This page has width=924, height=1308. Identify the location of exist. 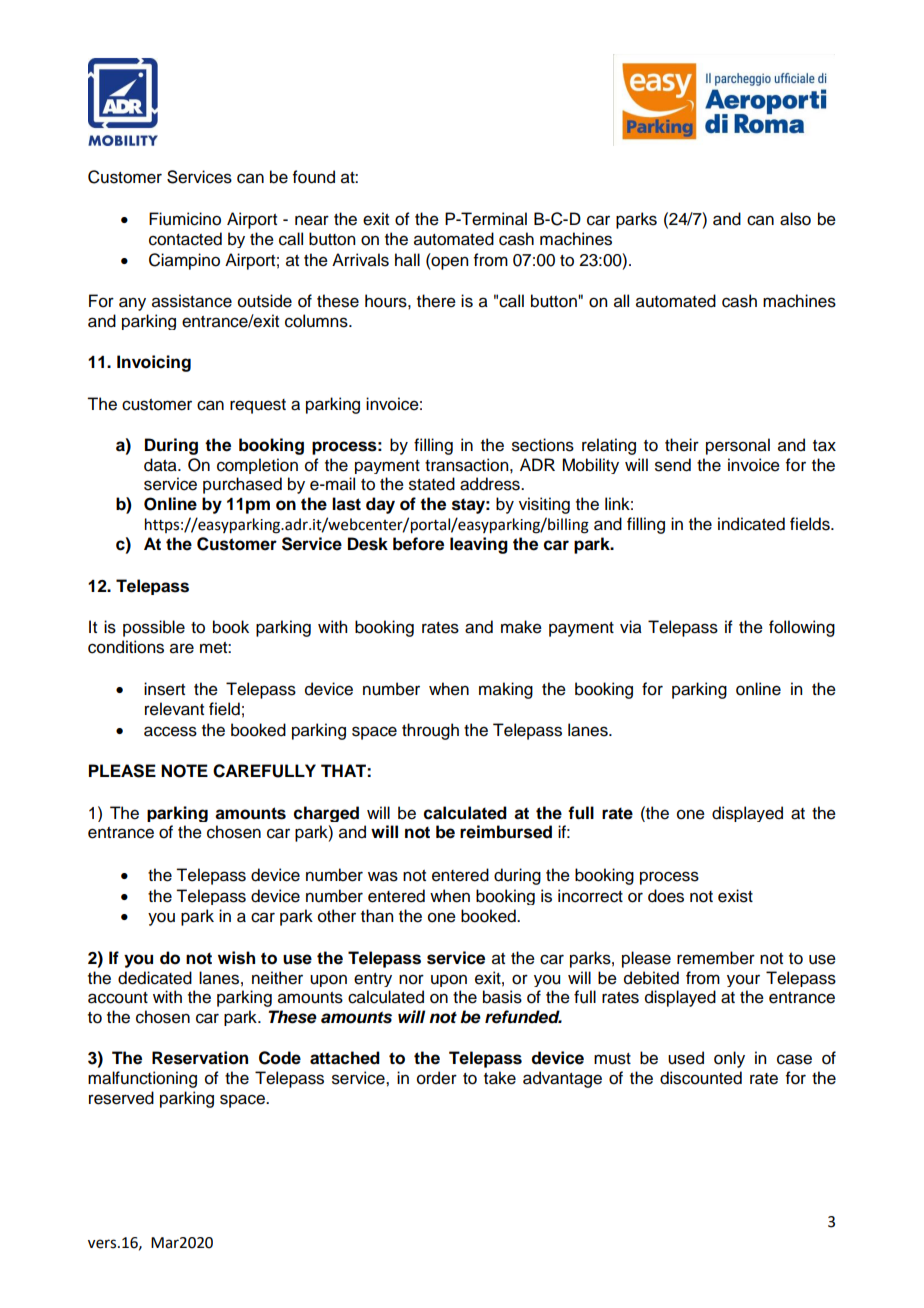
(735, 896).
